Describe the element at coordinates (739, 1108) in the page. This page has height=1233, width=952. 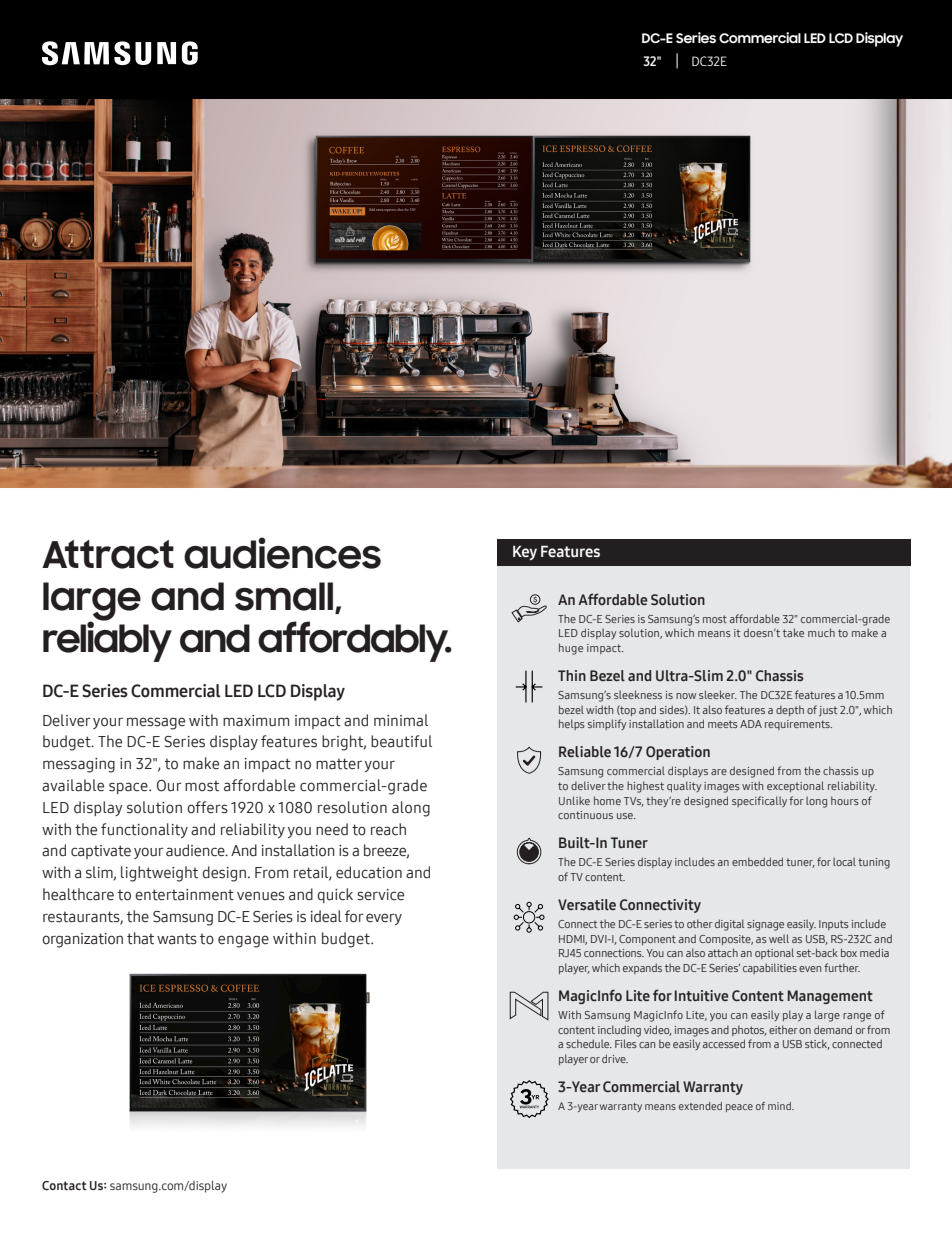
I see `peace` at that location.
